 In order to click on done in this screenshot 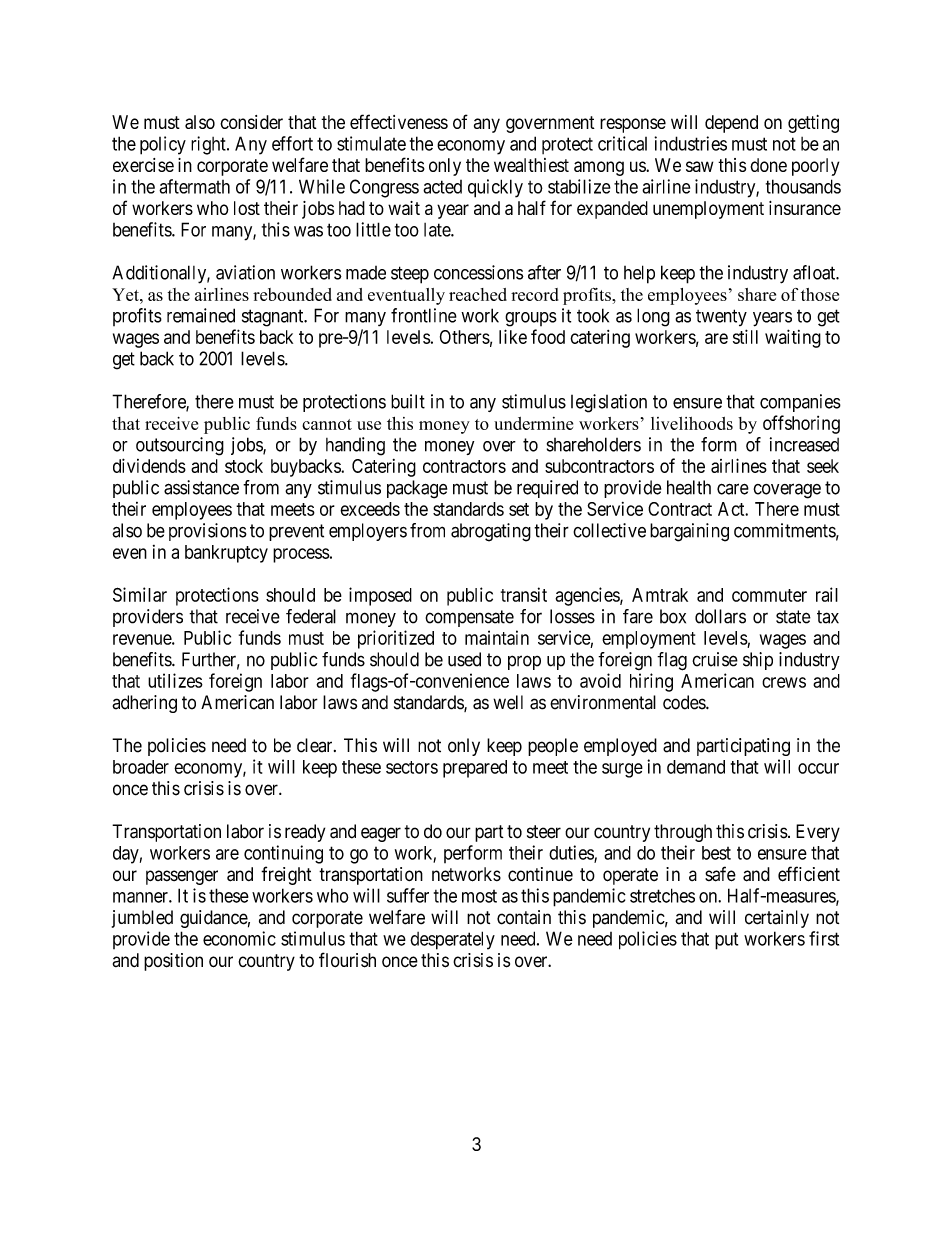, I will do `click(768, 165)`.
